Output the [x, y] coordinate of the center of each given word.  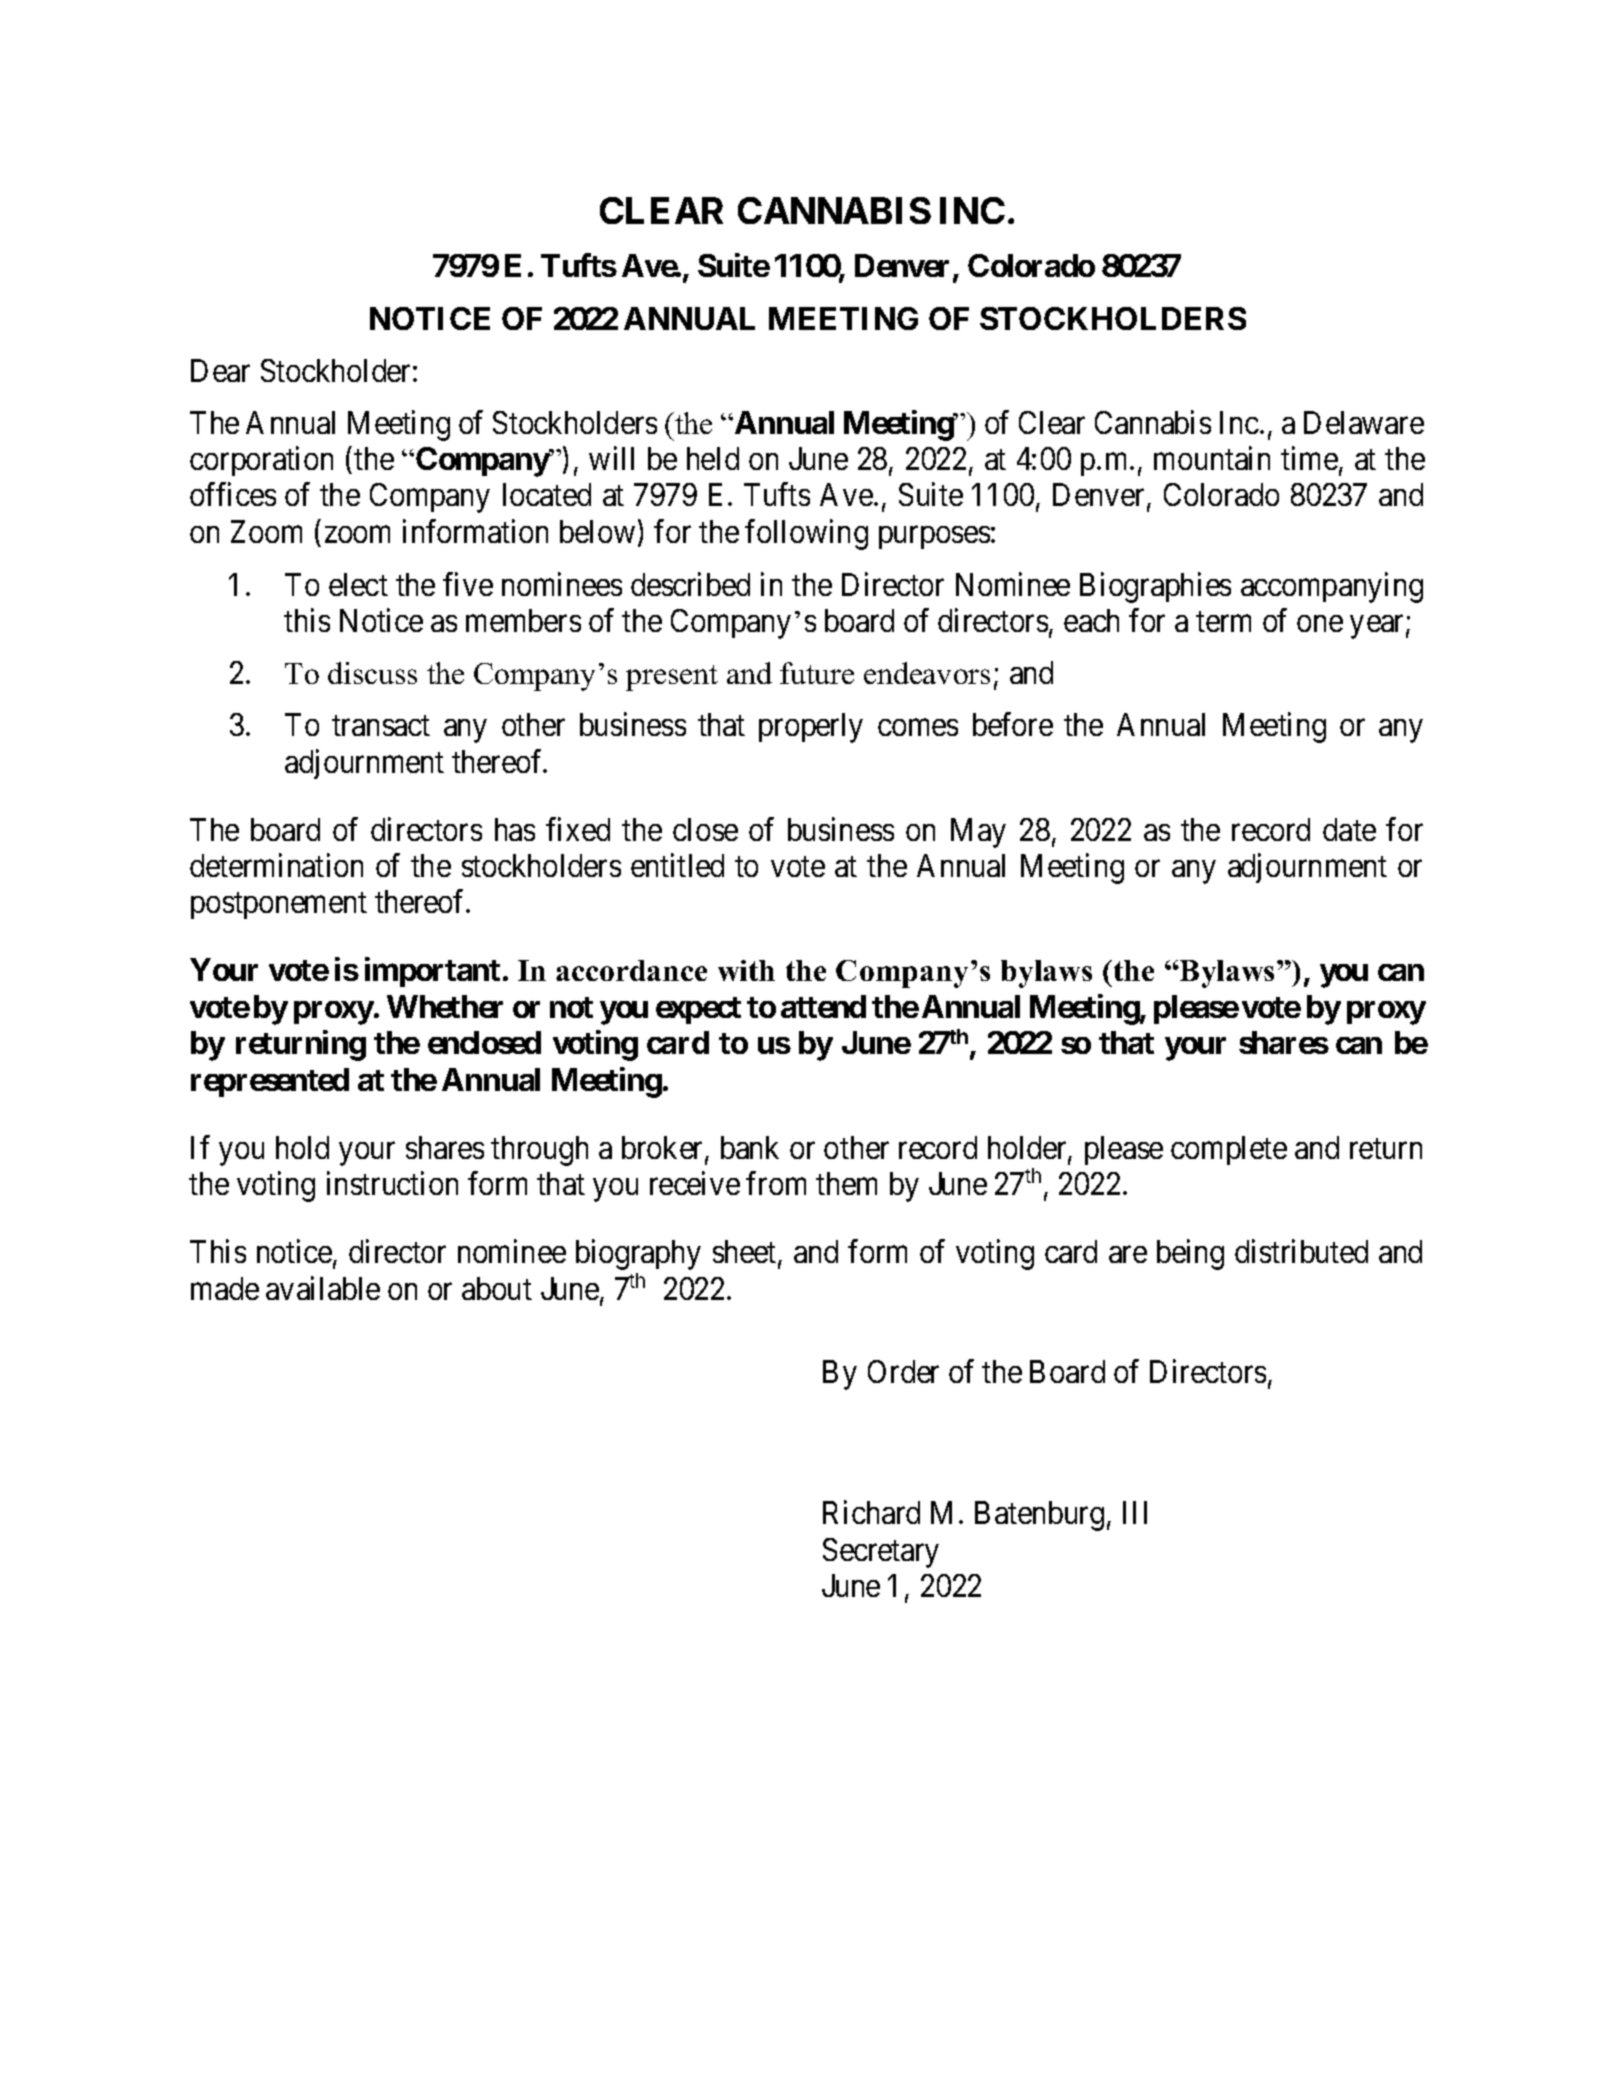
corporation [261, 461]
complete [1229, 1150]
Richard [871, 1512]
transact [381, 726]
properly [811, 728]
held [713, 458]
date [1349, 829]
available [323, 1288]
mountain [1212, 458]
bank [750, 1147]
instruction [392, 1183]
